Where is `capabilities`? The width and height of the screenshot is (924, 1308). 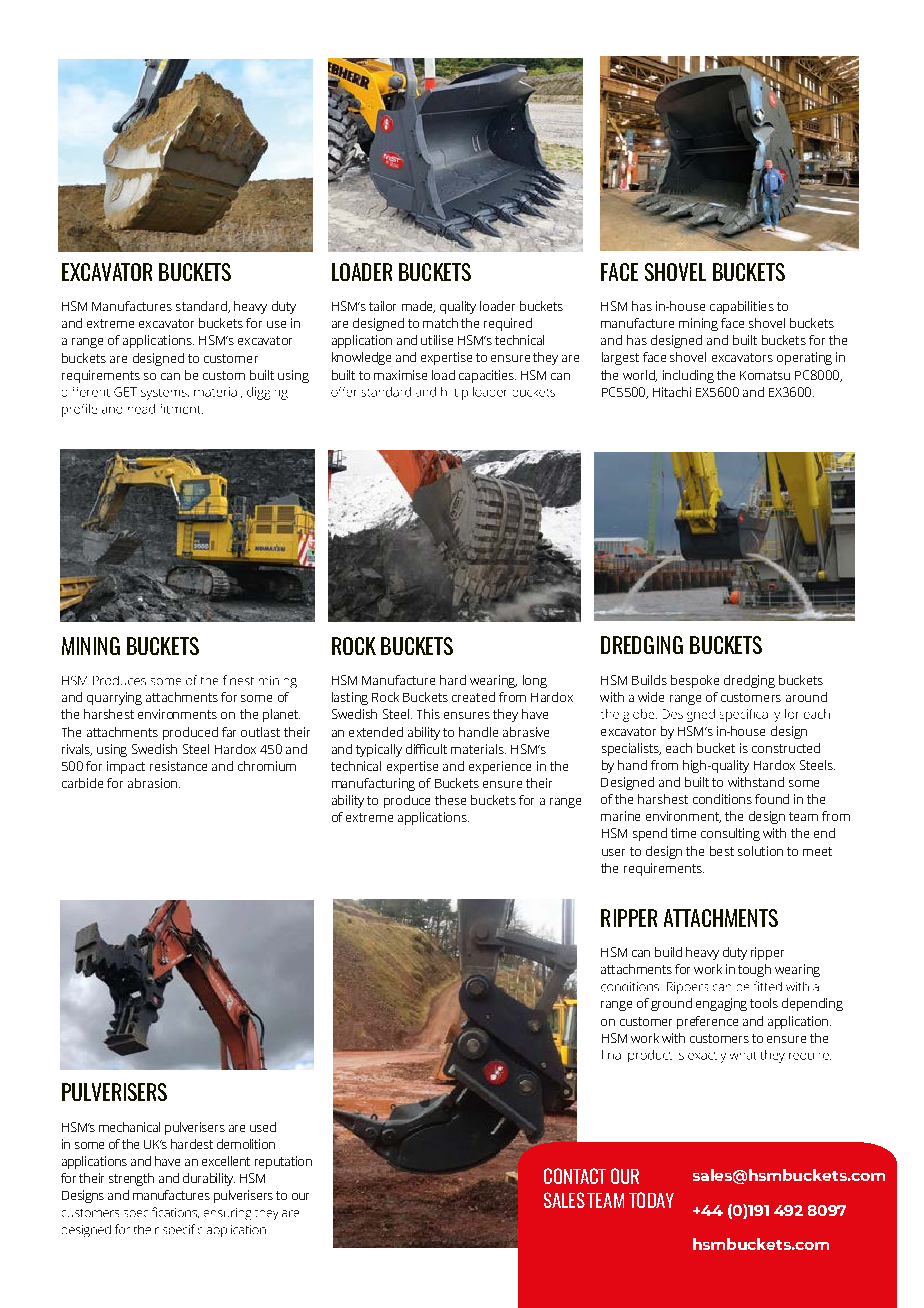 capabilities is located at coordinates (742, 307).
